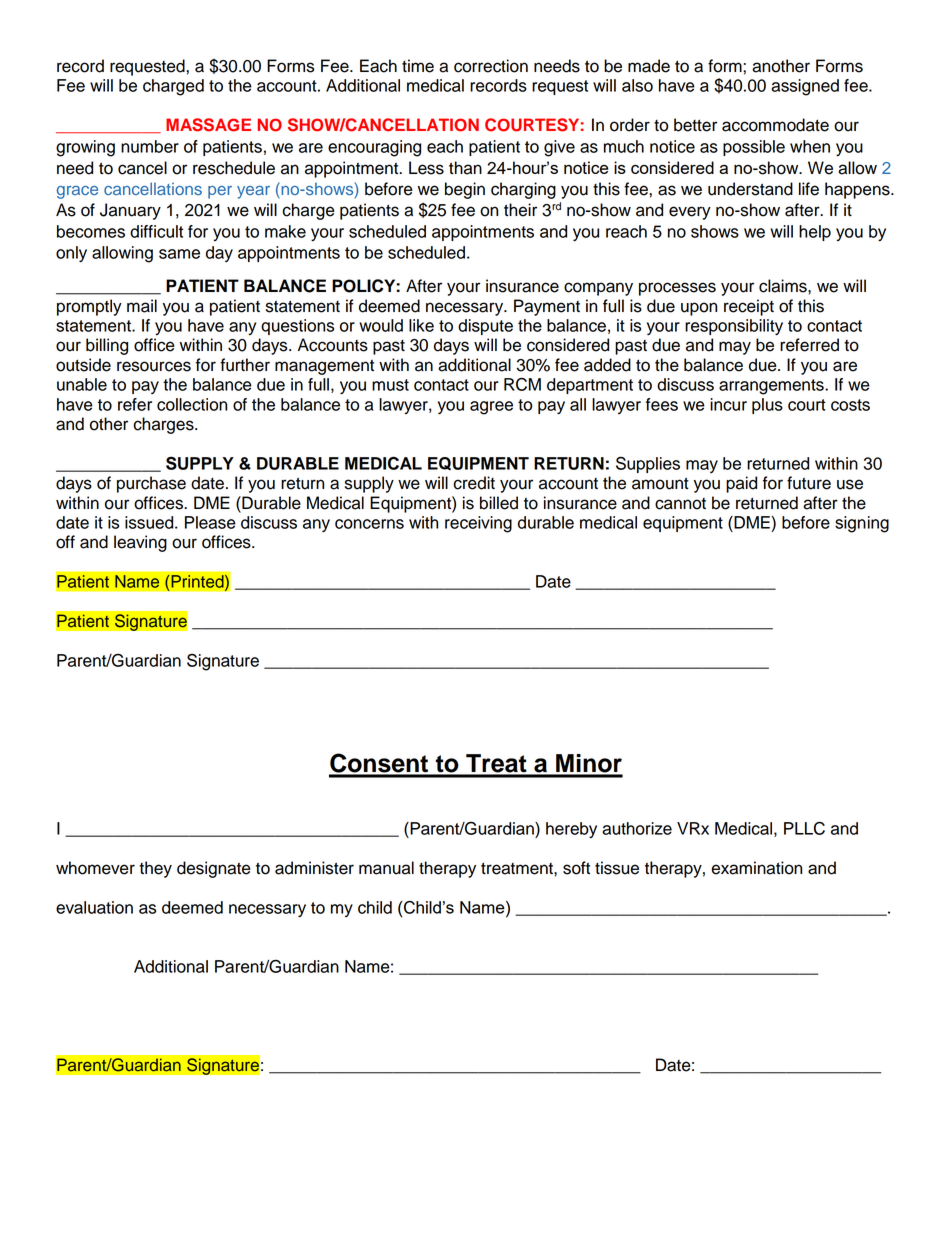 The width and height of the page is (952, 1233). What do you see at coordinates (772, 387) in the page?
I see `arrangements` at bounding box center [772, 387].
